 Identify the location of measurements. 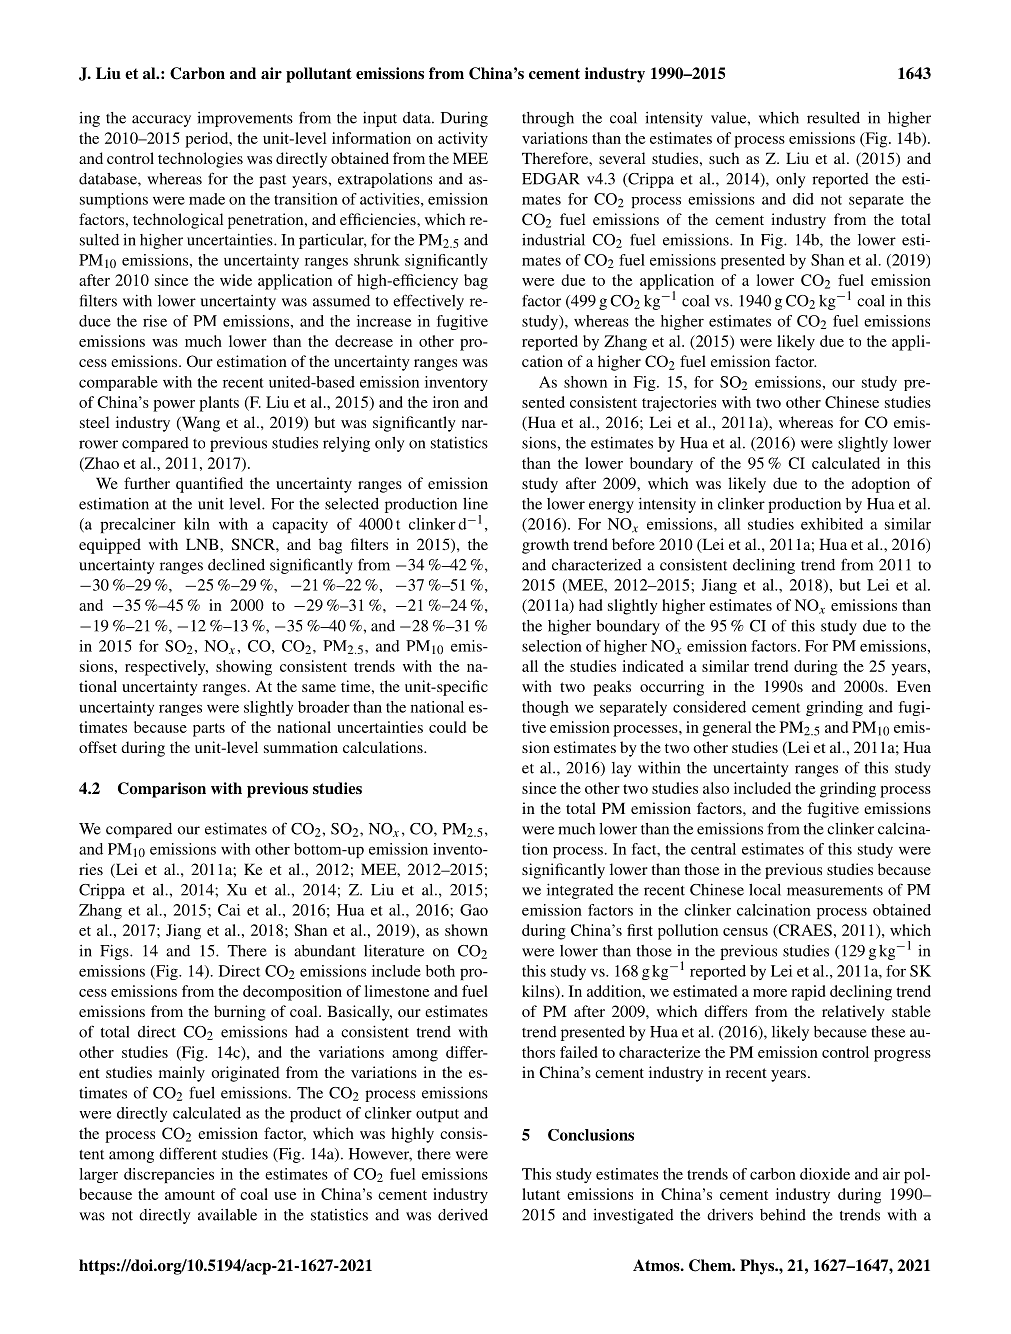
(835, 891).
